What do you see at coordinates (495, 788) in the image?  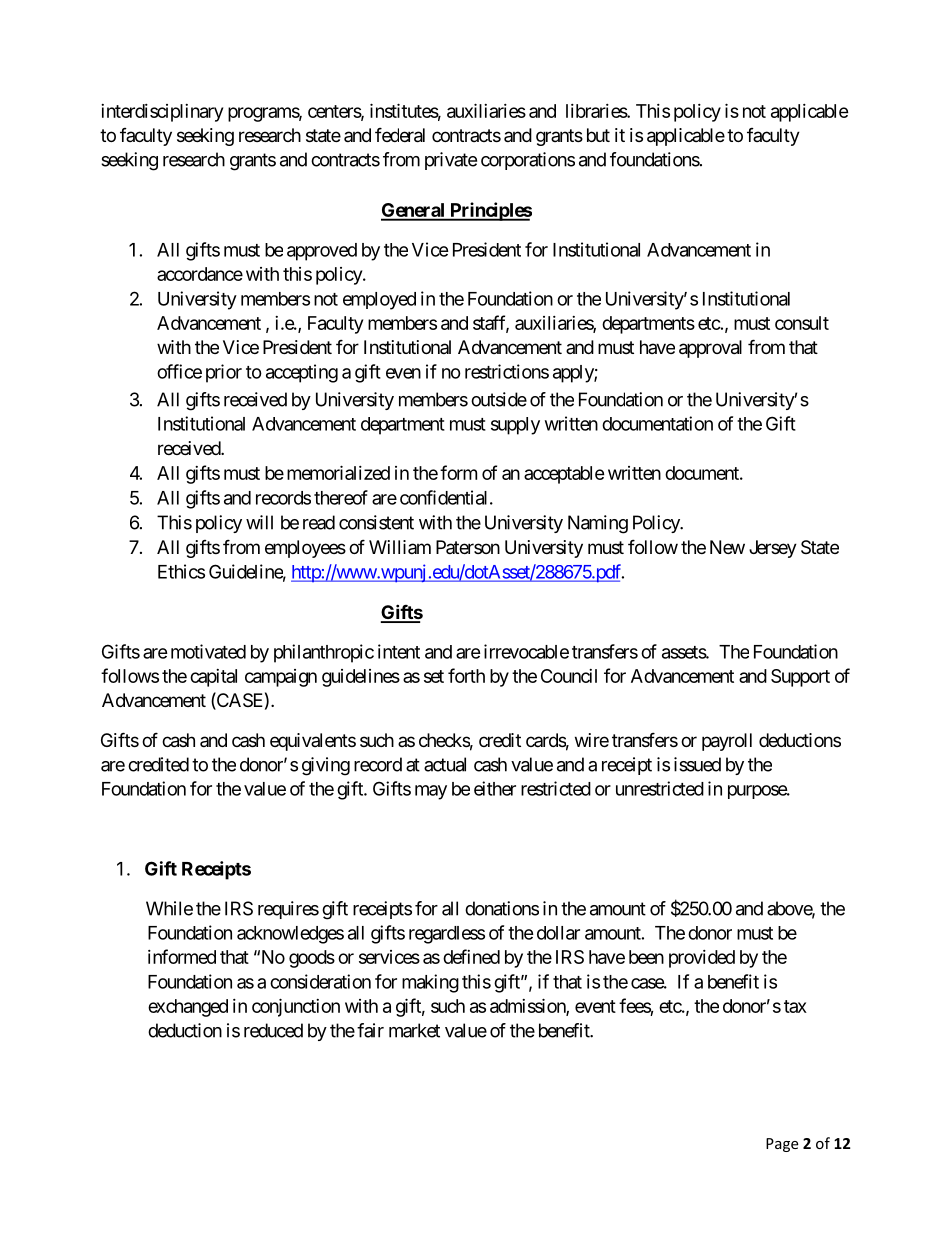 I see `either` at bounding box center [495, 788].
